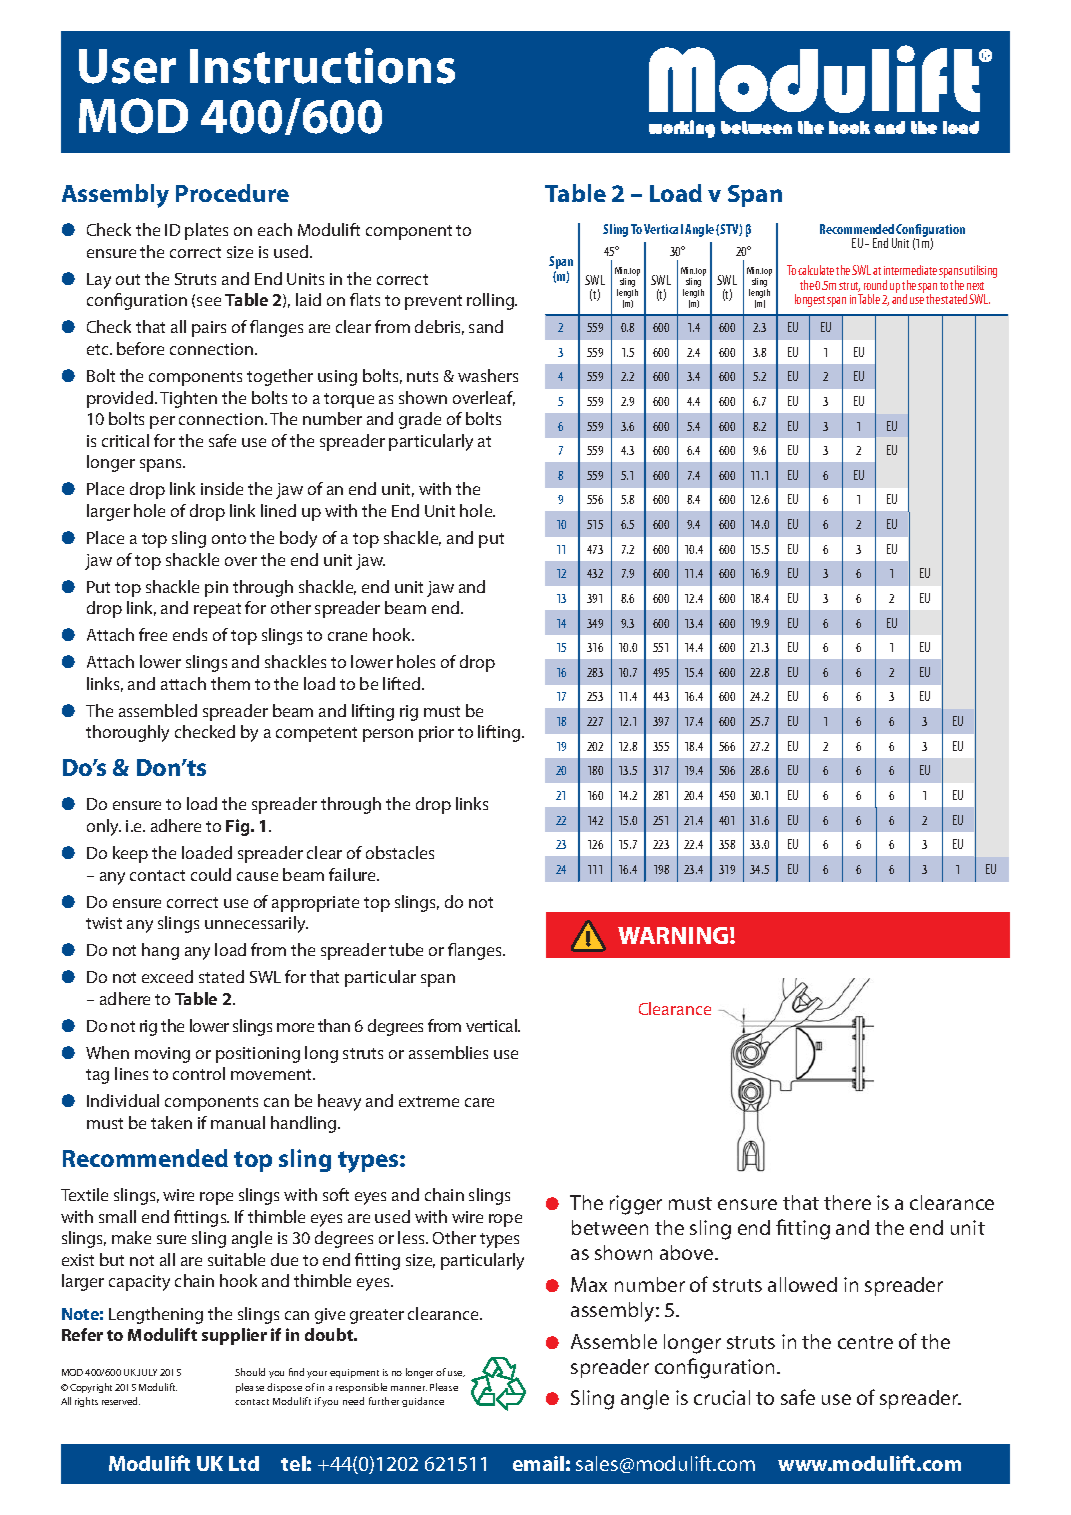 The height and width of the page is (1515, 1071). Describe the element at coordinates (403, 683) in the page. I see `lifted` at that location.
